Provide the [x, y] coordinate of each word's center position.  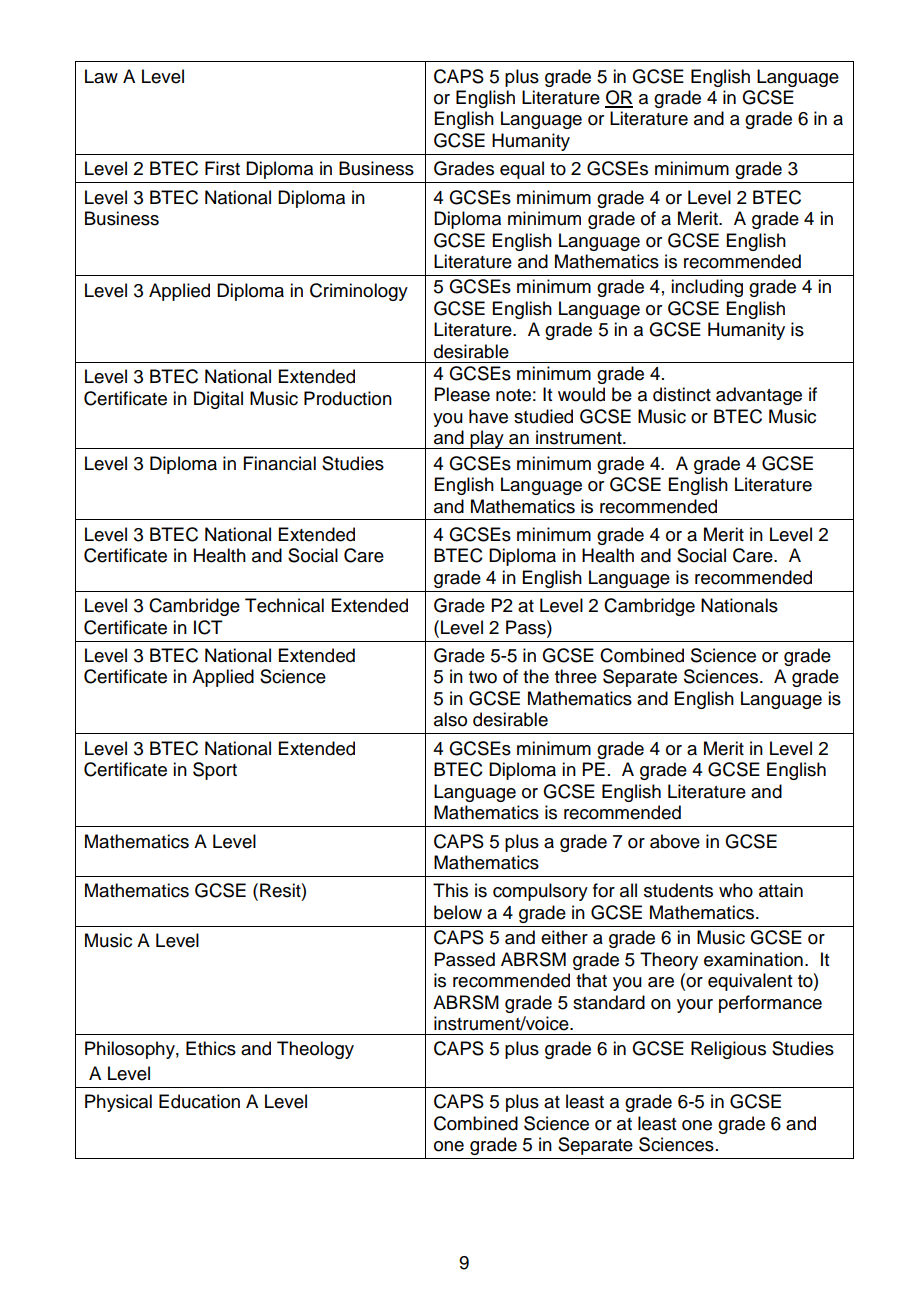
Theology [315, 1050]
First [222, 168]
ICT [208, 627]
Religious [728, 1050]
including [707, 288]
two [483, 677]
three [576, 676]
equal [522, 170]
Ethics [211, 1048]
